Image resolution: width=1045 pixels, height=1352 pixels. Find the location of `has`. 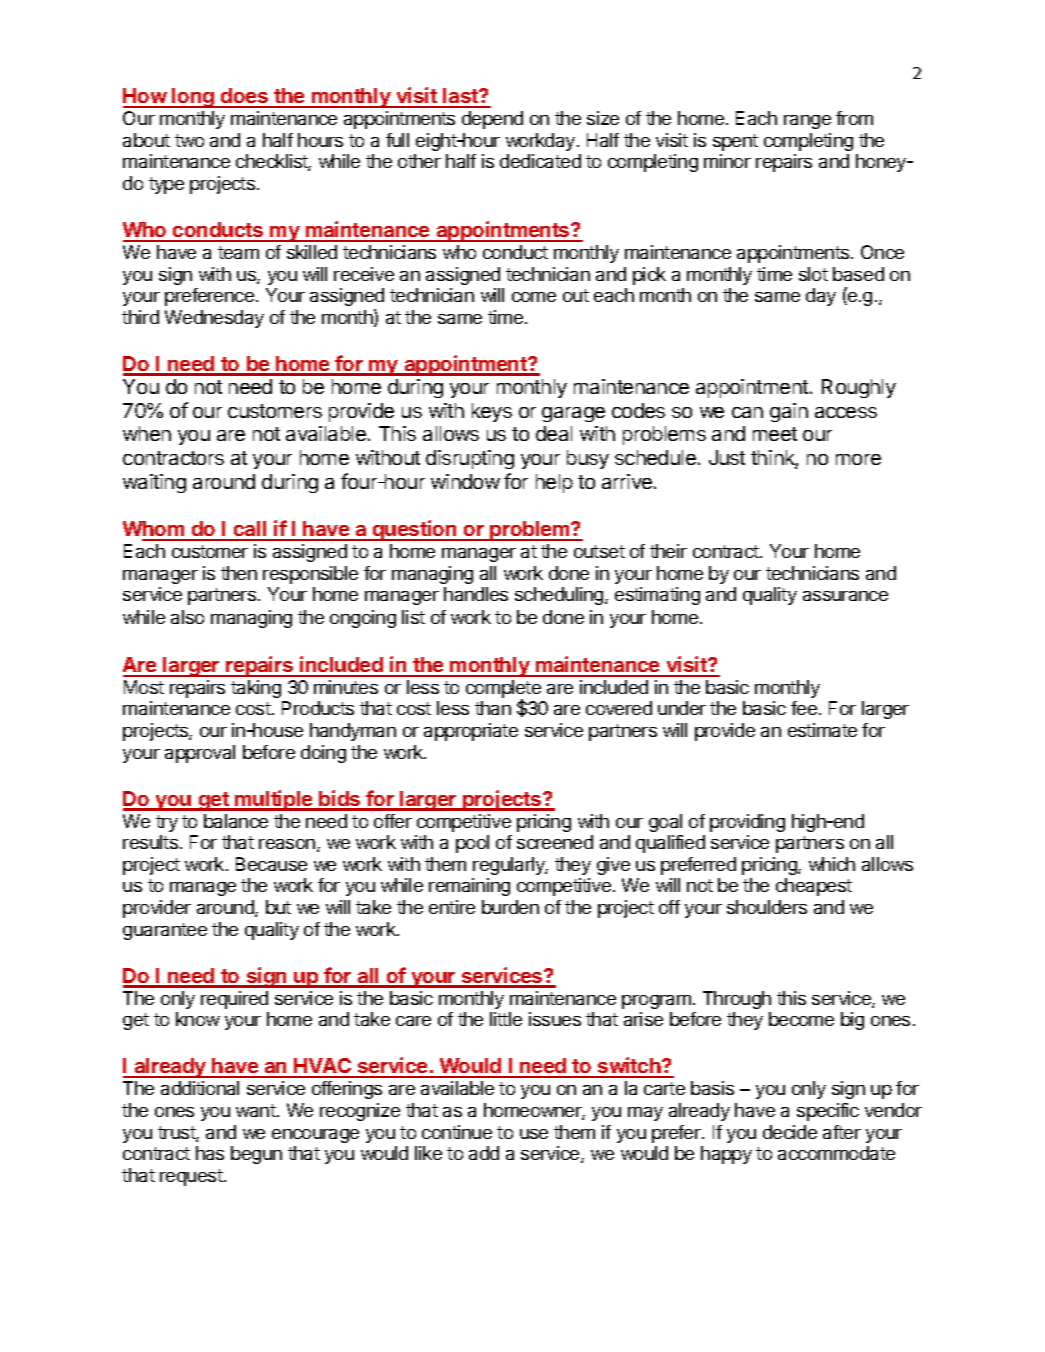

has is located at coordinates (210, 1153).
